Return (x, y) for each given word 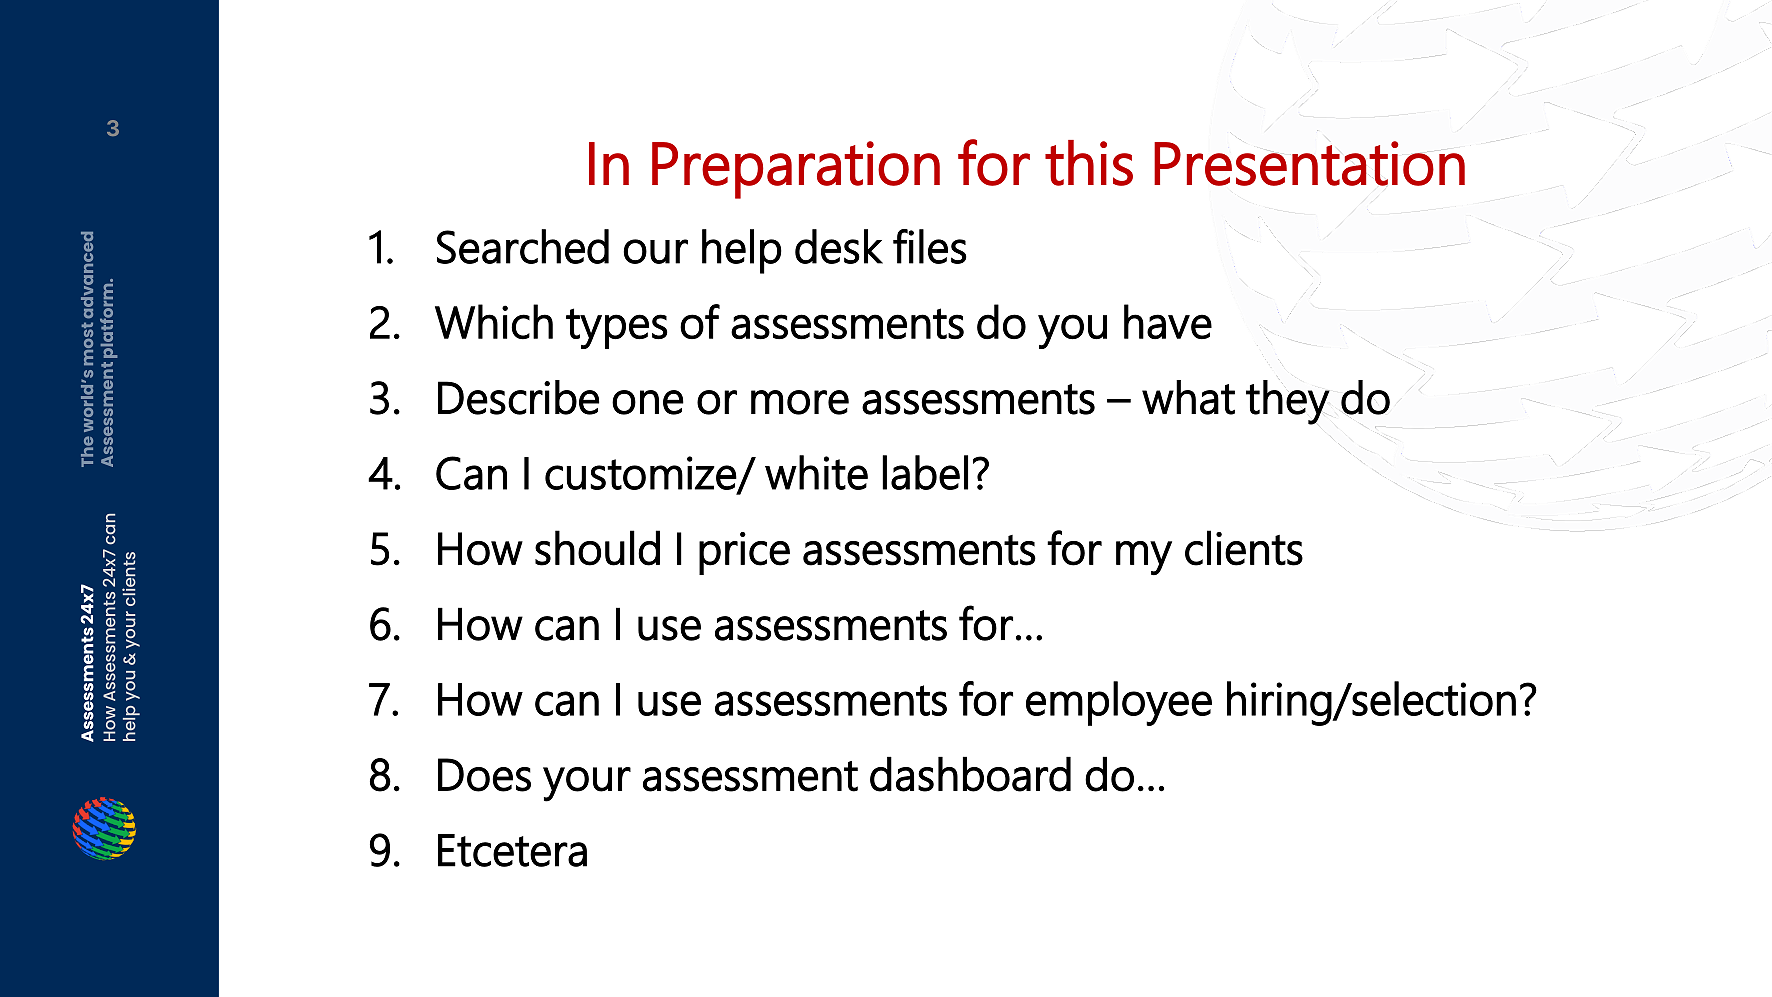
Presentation (1309, 163)
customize (641, 474)
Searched (523, 246)
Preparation (796, 170)
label (925, 472)
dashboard (970, 774)
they (1288, 402)
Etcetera (512, 850)
